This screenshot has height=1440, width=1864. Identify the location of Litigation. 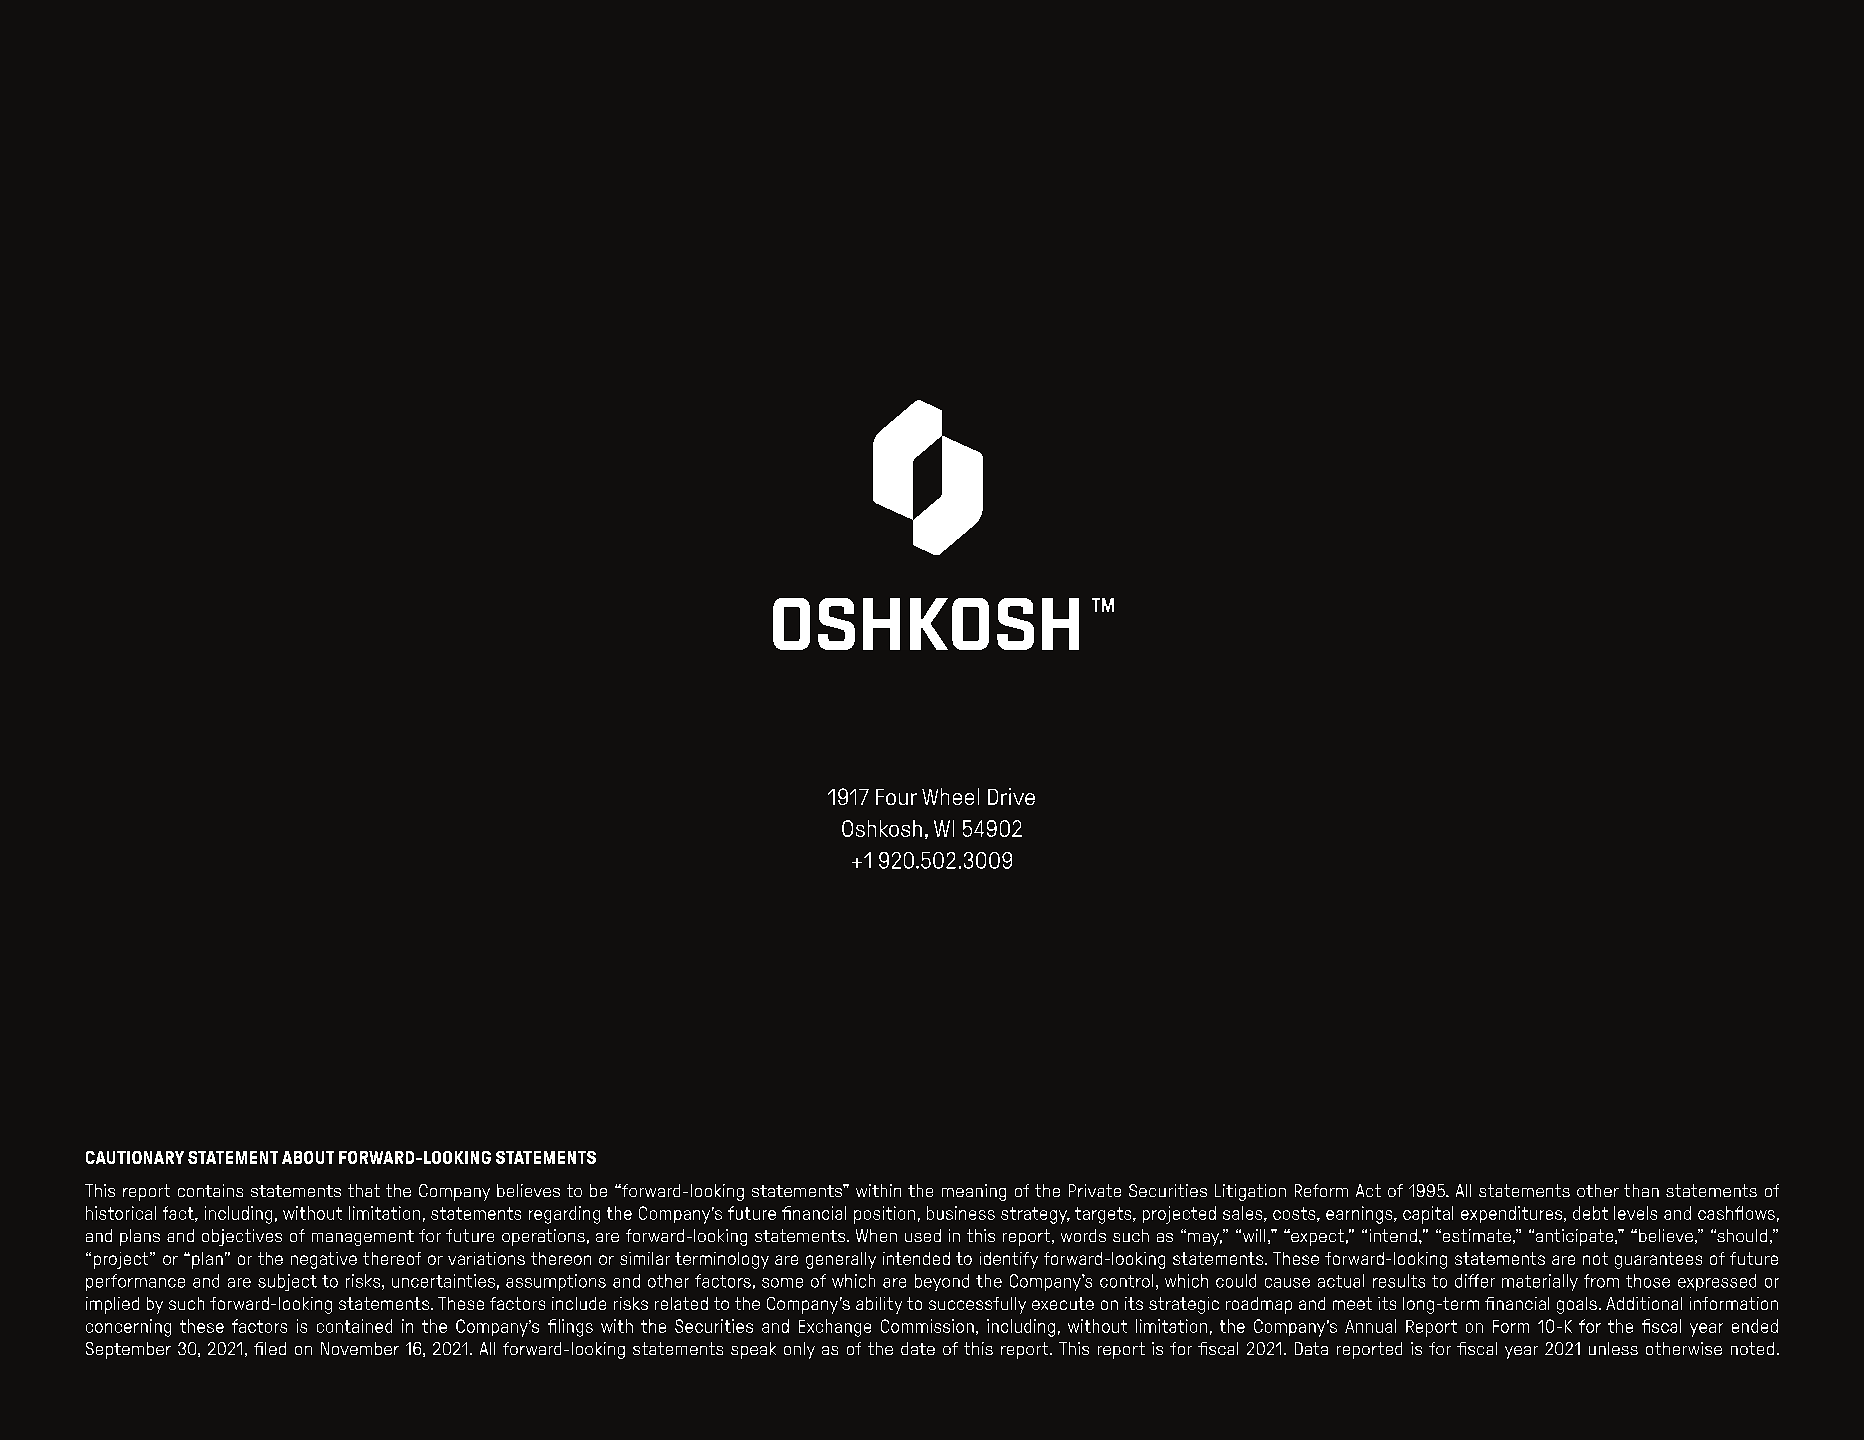
(1250, 1192).
